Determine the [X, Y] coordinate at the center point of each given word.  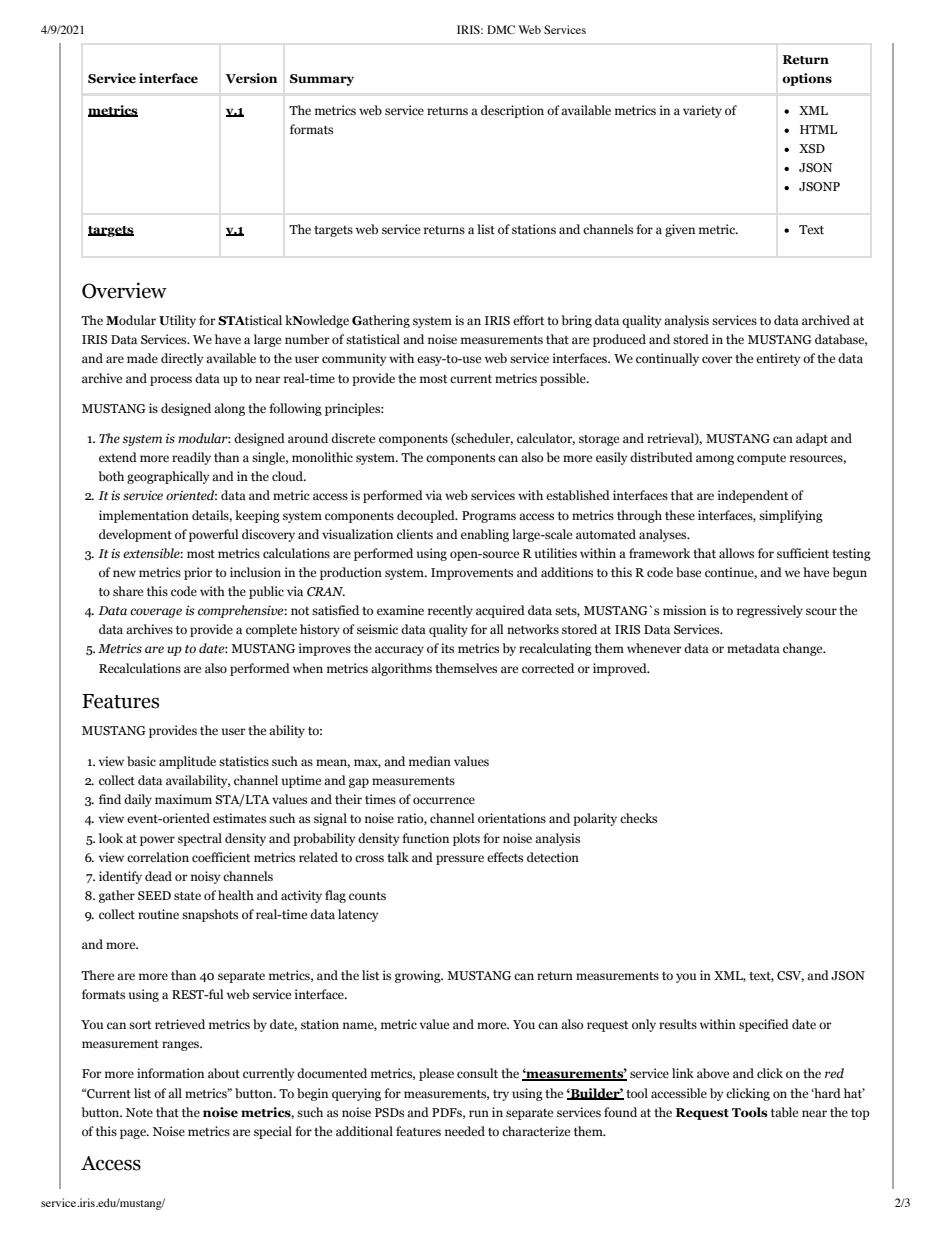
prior [198, 573]
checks [638, 818]
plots [466, 839]
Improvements [472, 574]
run [479, 1113]
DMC [501, 29]
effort [528, 320]
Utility [177, 321]
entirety [778, 359]
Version [251, 78]
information [170, 1073]
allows [736, 553]
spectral [200, 839]
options [807, 79]
